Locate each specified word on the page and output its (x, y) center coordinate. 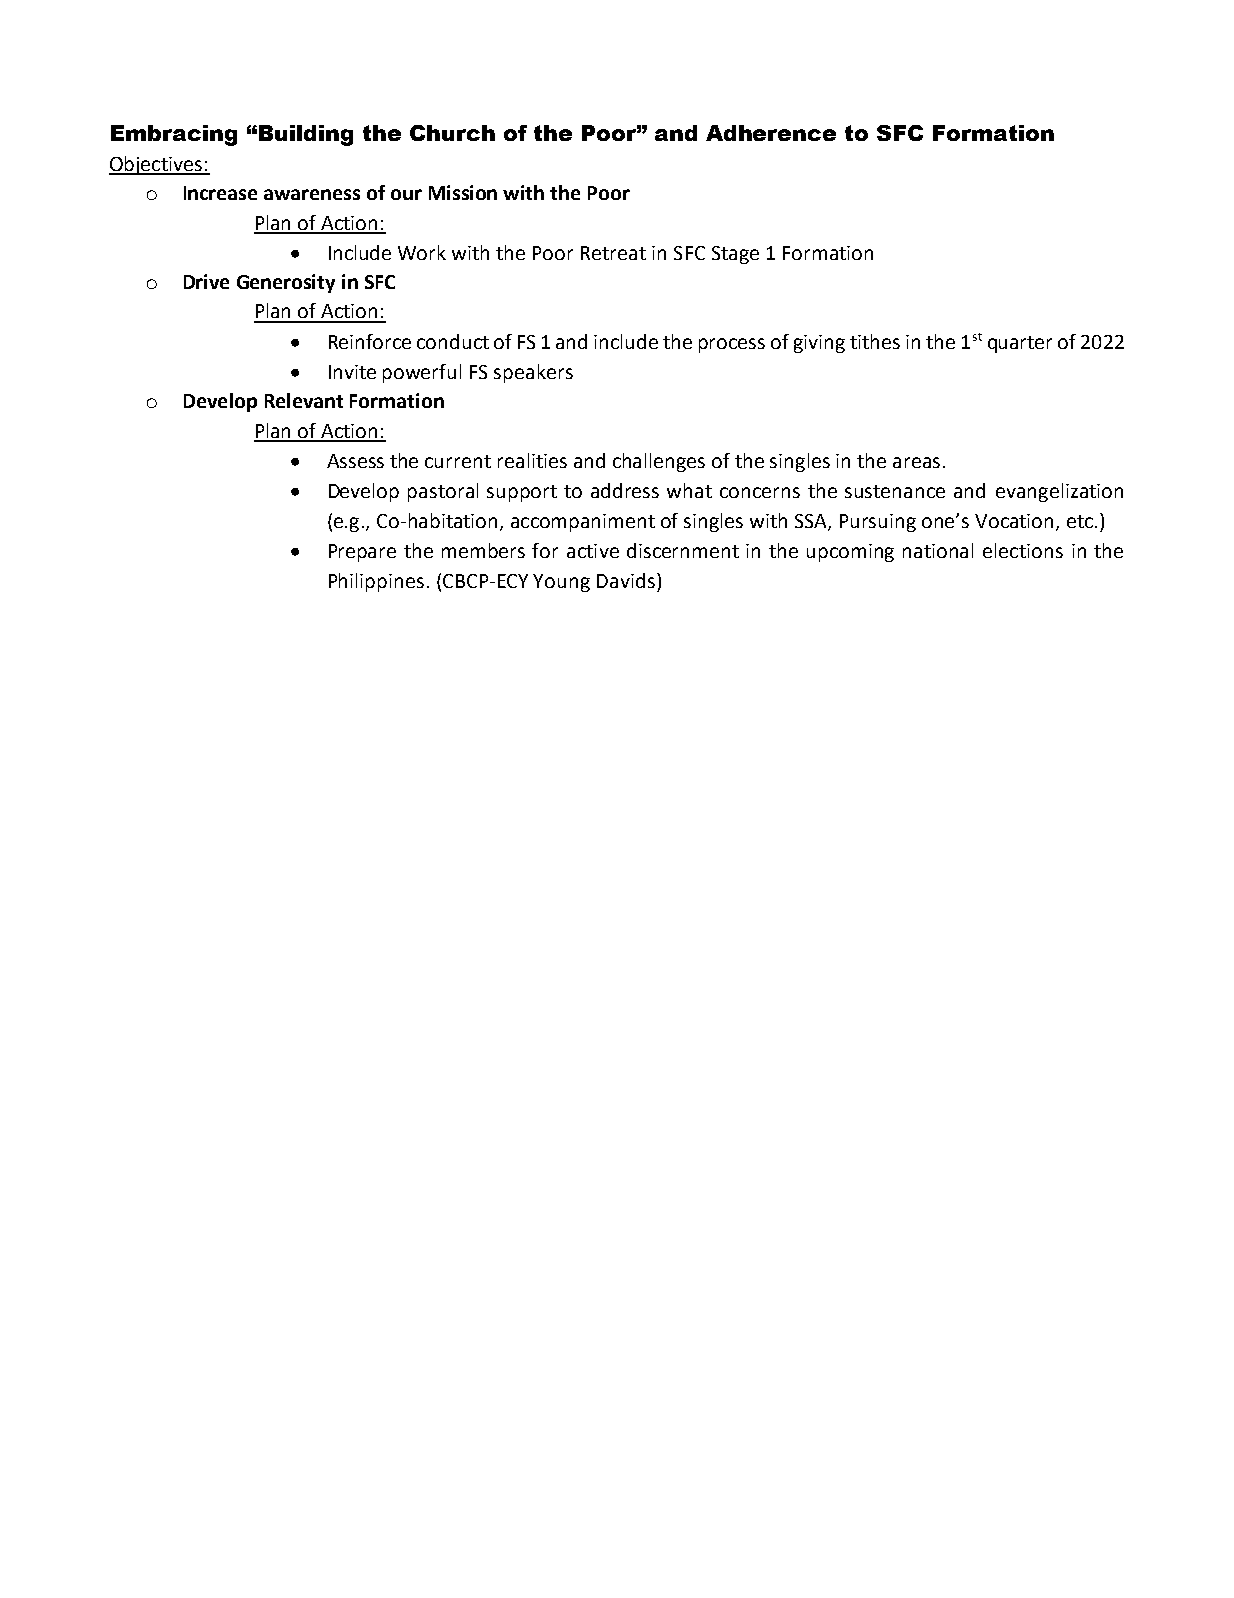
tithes (875, 341)
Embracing (174, 135)
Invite (352, 372)
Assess (355, 461)
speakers (533, 373)
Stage (735, 255)
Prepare (362, 553)
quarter (1020, 344)
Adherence (771, 133)
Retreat (613, 253)
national (938, 550)
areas (916, 462)
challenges (659, 462)
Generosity (286, 283)
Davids (626, 580)
